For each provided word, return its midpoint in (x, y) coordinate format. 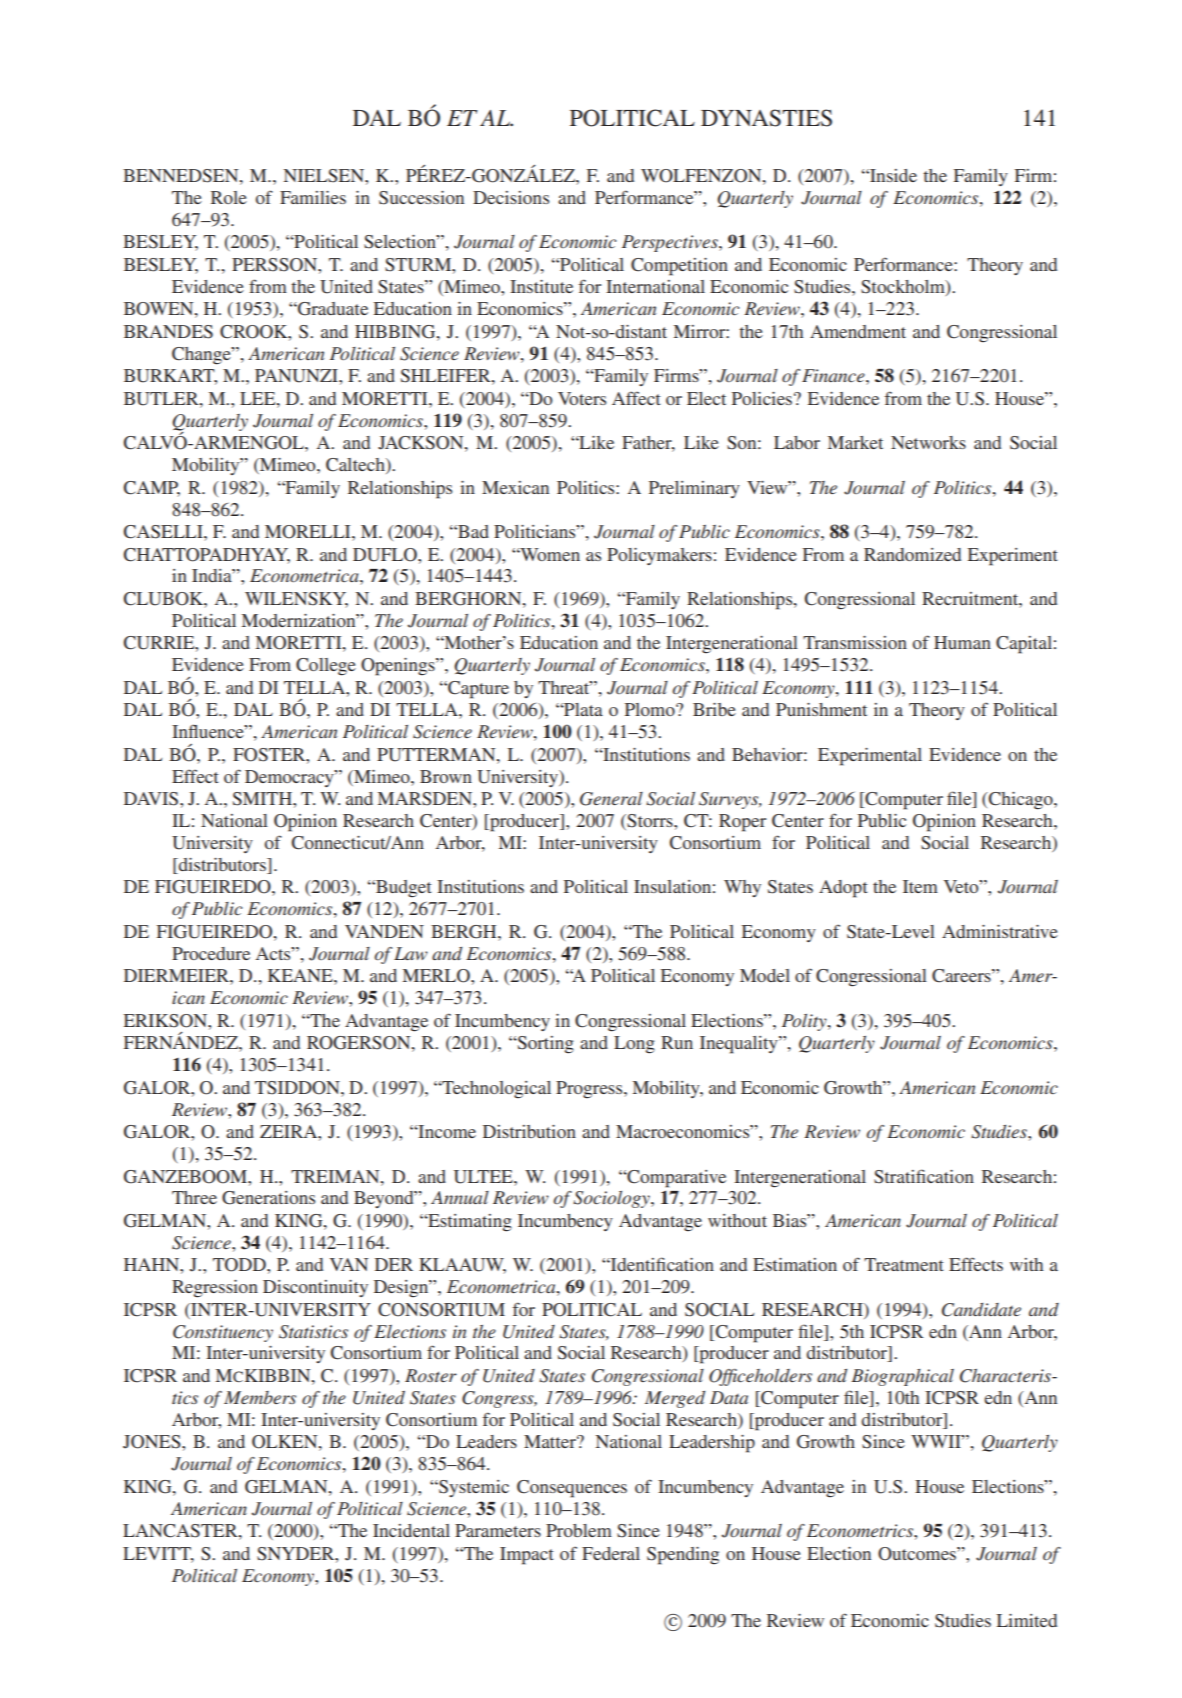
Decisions (511, 197)
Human (962, 642)
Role (229, 197)
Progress (590, 1090)
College (326, 667)
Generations (268, 1198)
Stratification (924, 1176)
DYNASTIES (766, 118)
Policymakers (659, 556)
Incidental (411, 1530)
